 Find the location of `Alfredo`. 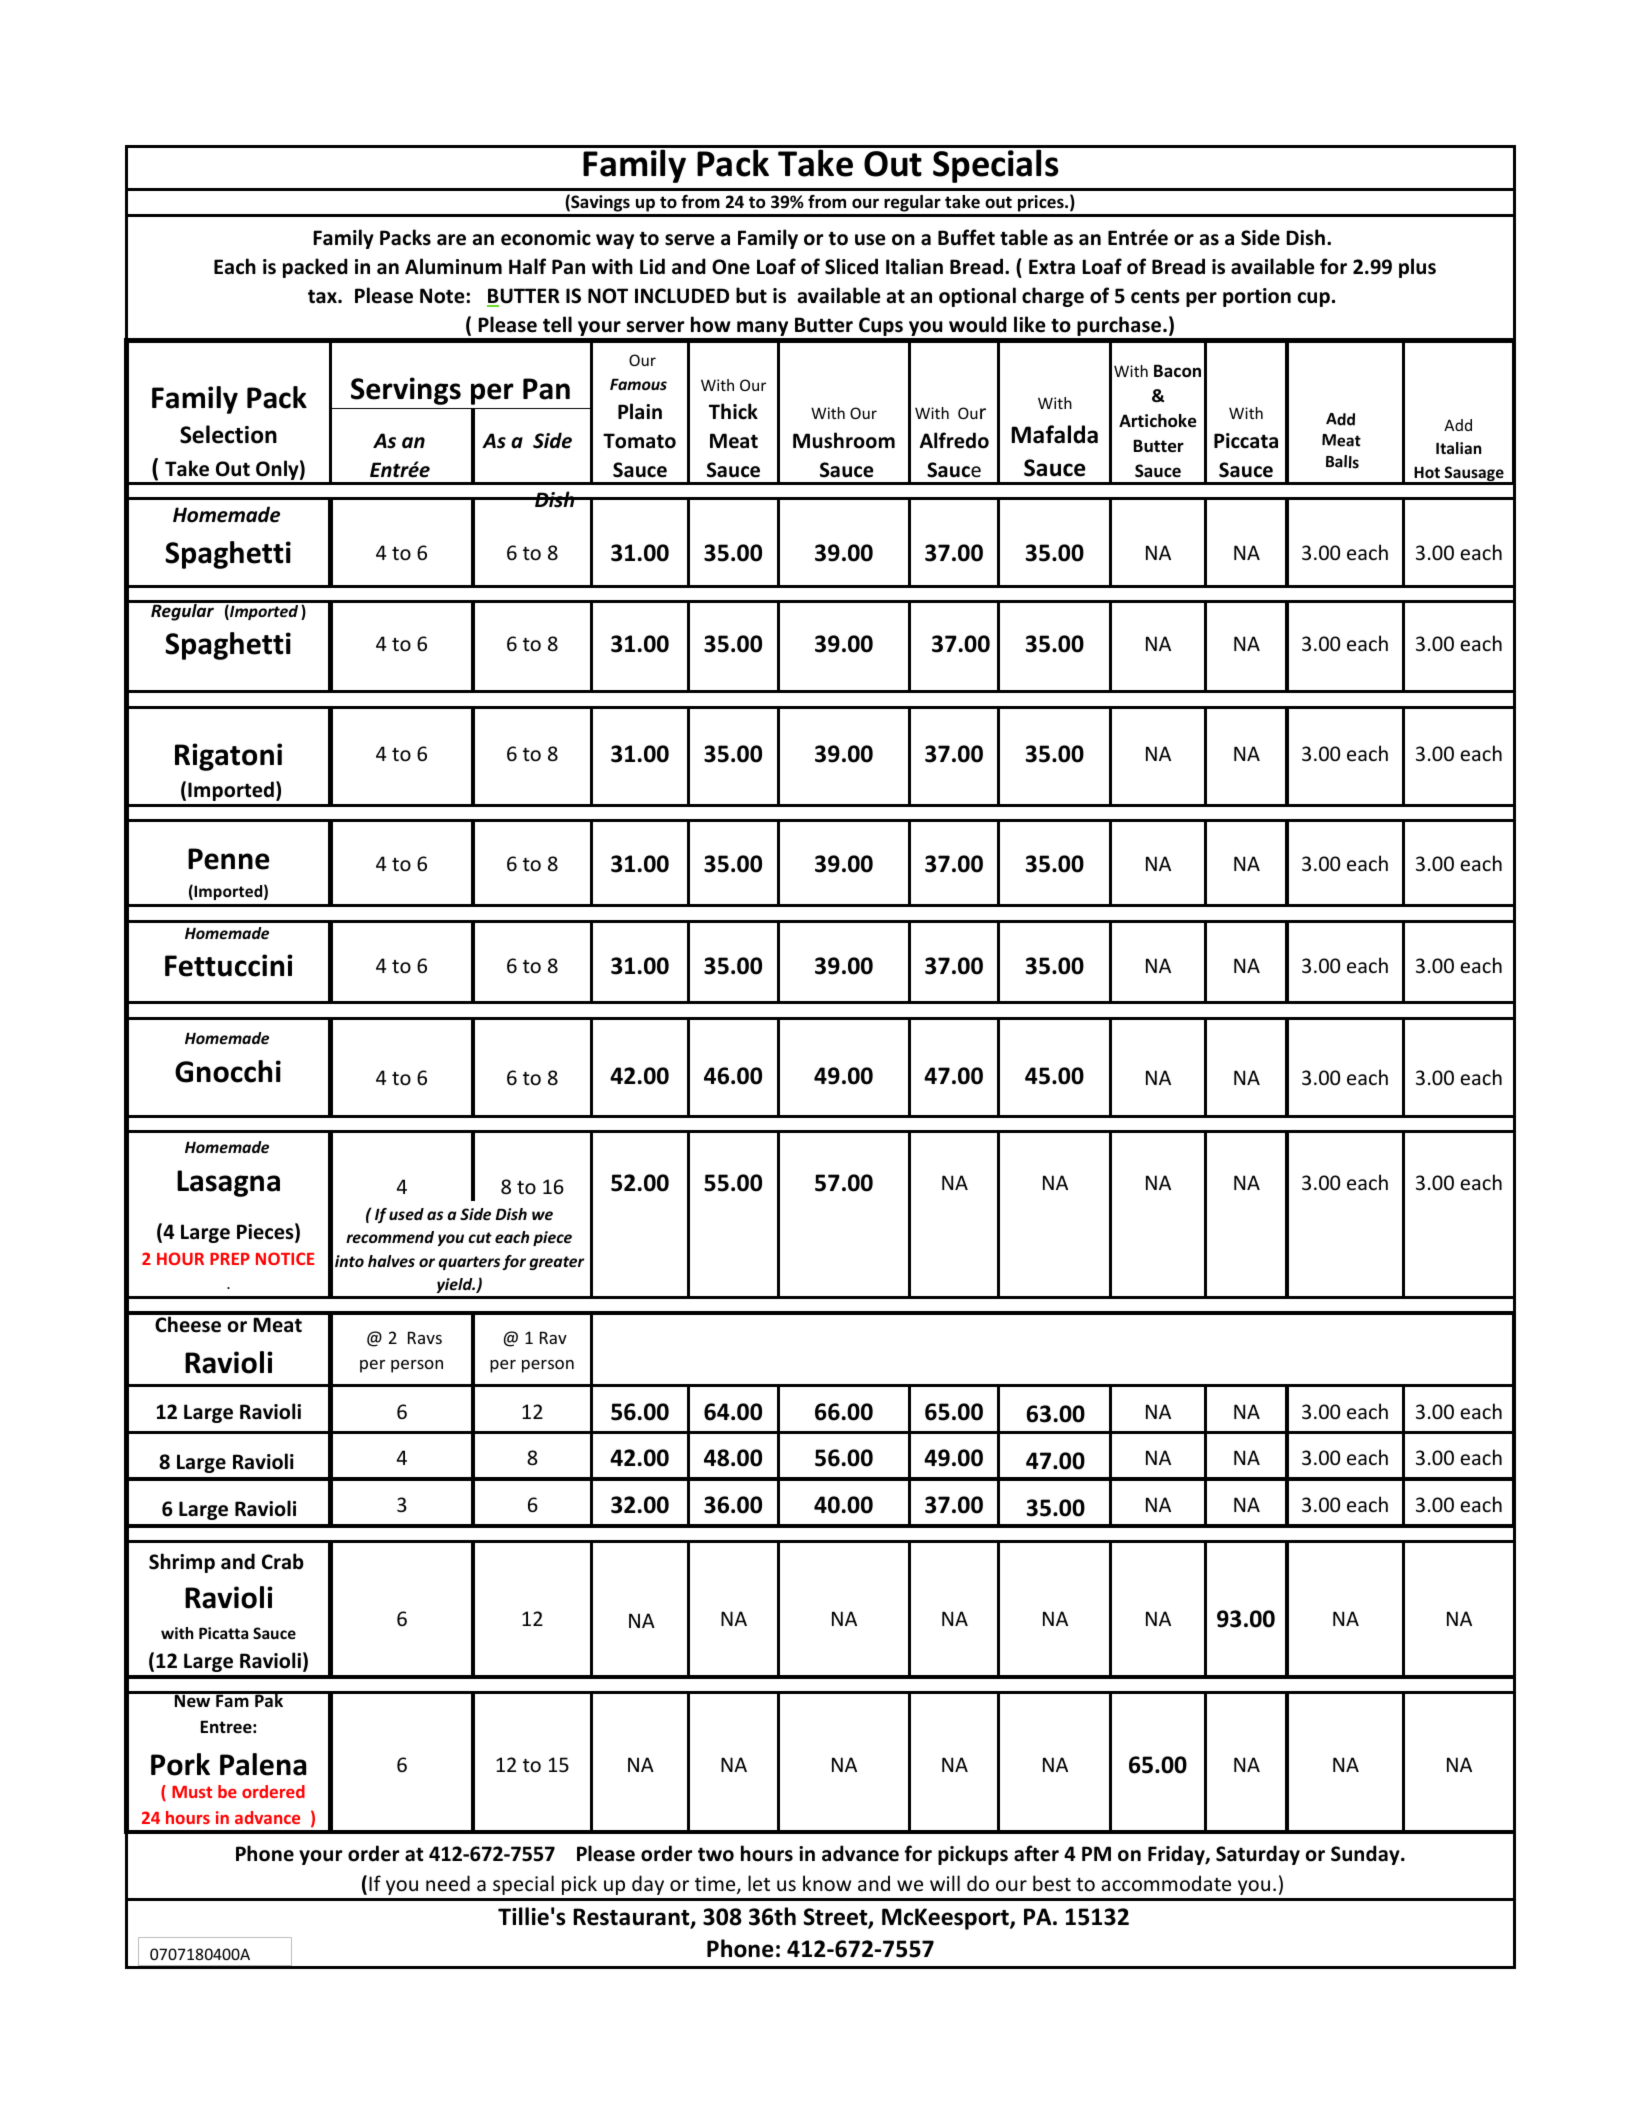

Alfredo is located at coordinates (954, 440).
